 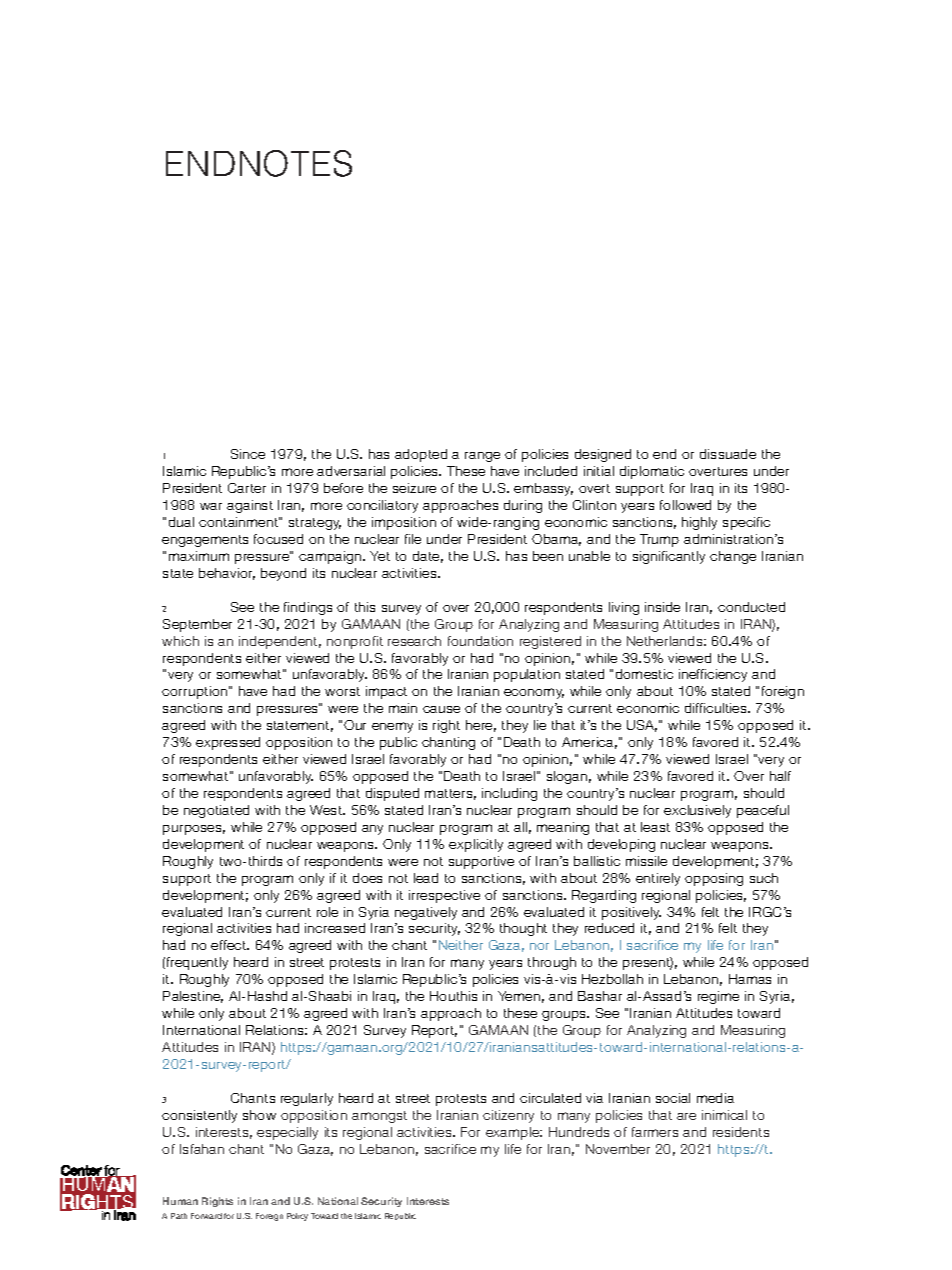 I want to click on Forward, so click(x=206, y=1216).
